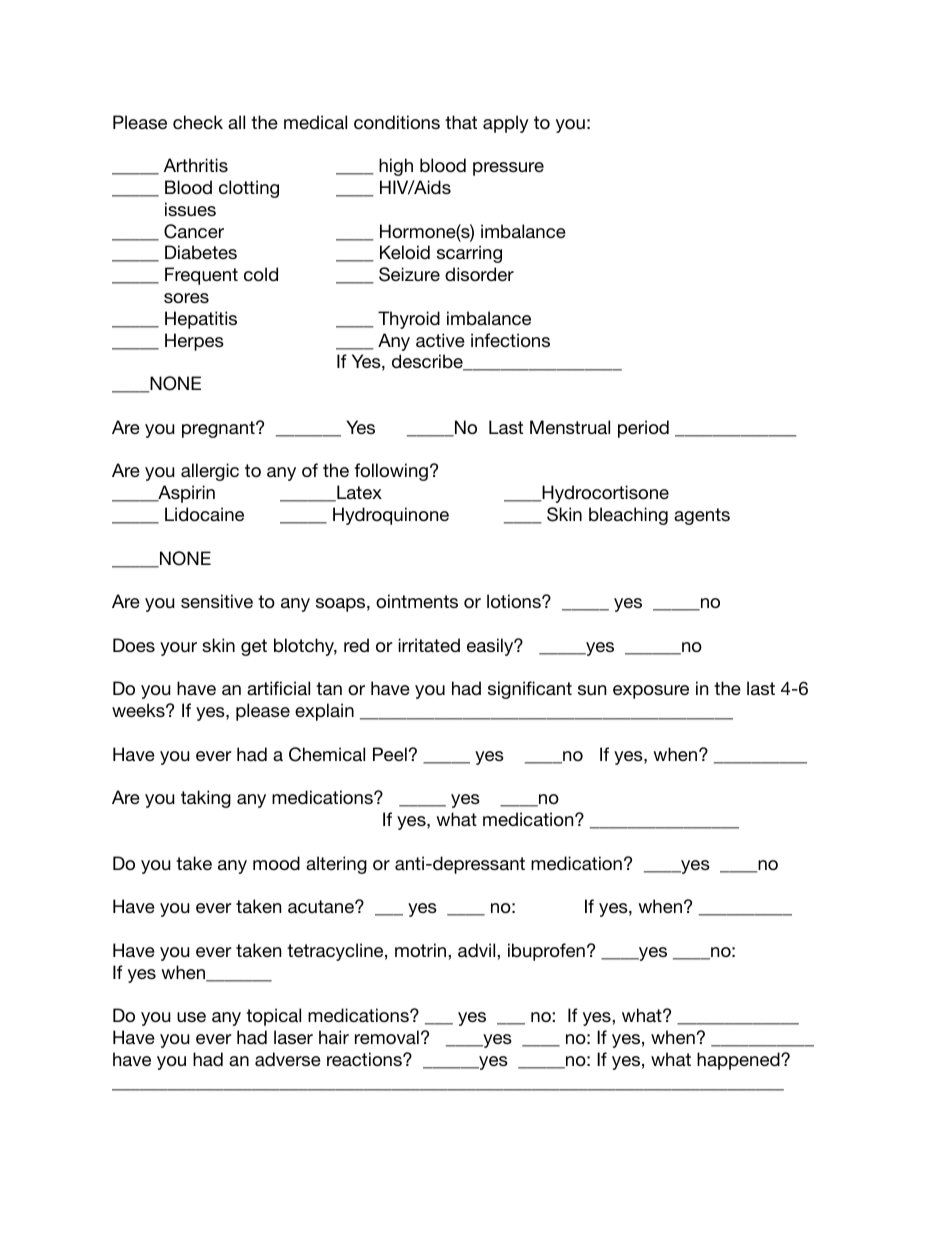 This screenshot has height=1233, width=952. I want to click on following, so click(391, 472).
